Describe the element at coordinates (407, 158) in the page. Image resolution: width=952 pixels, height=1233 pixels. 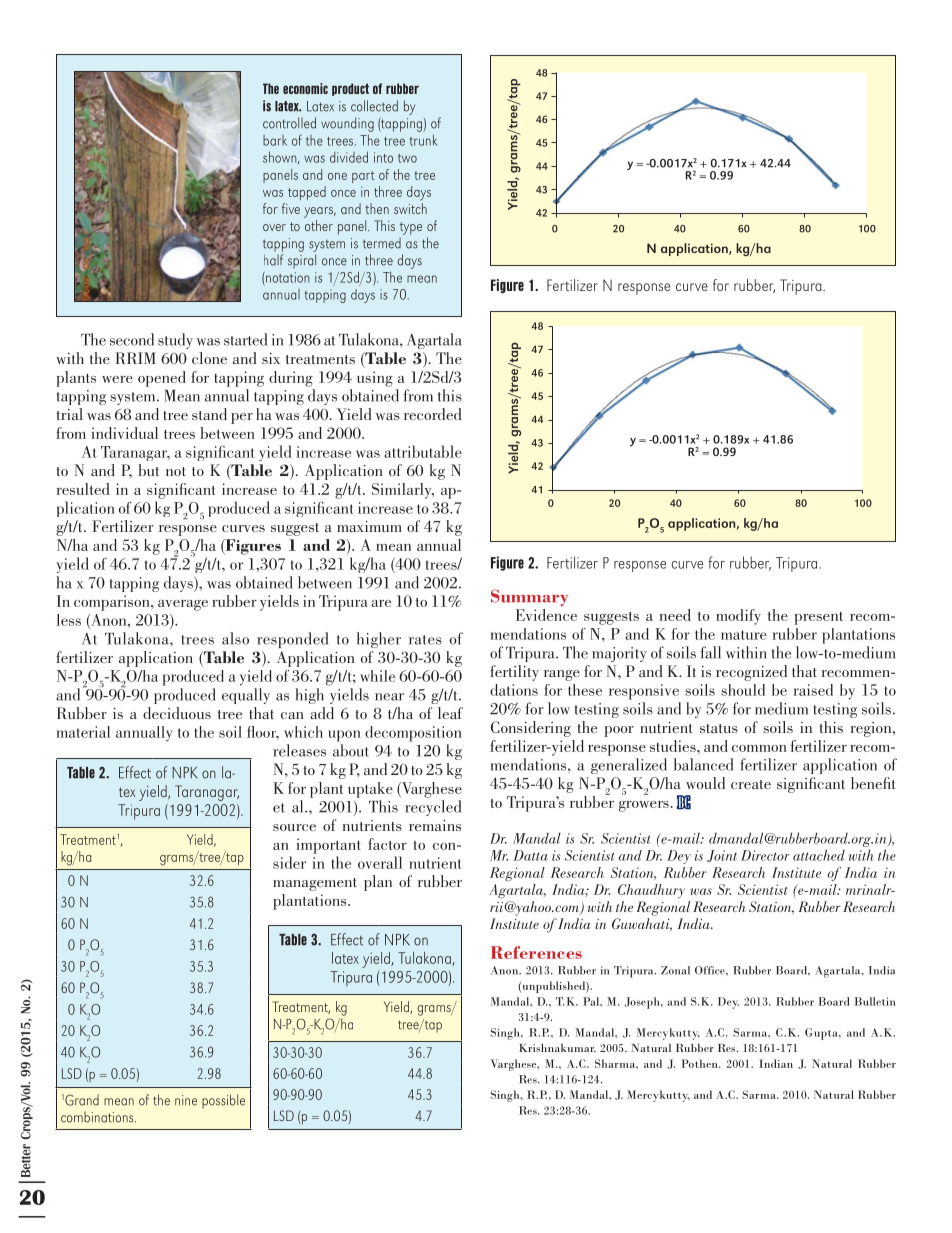
I see `two` at that location.
